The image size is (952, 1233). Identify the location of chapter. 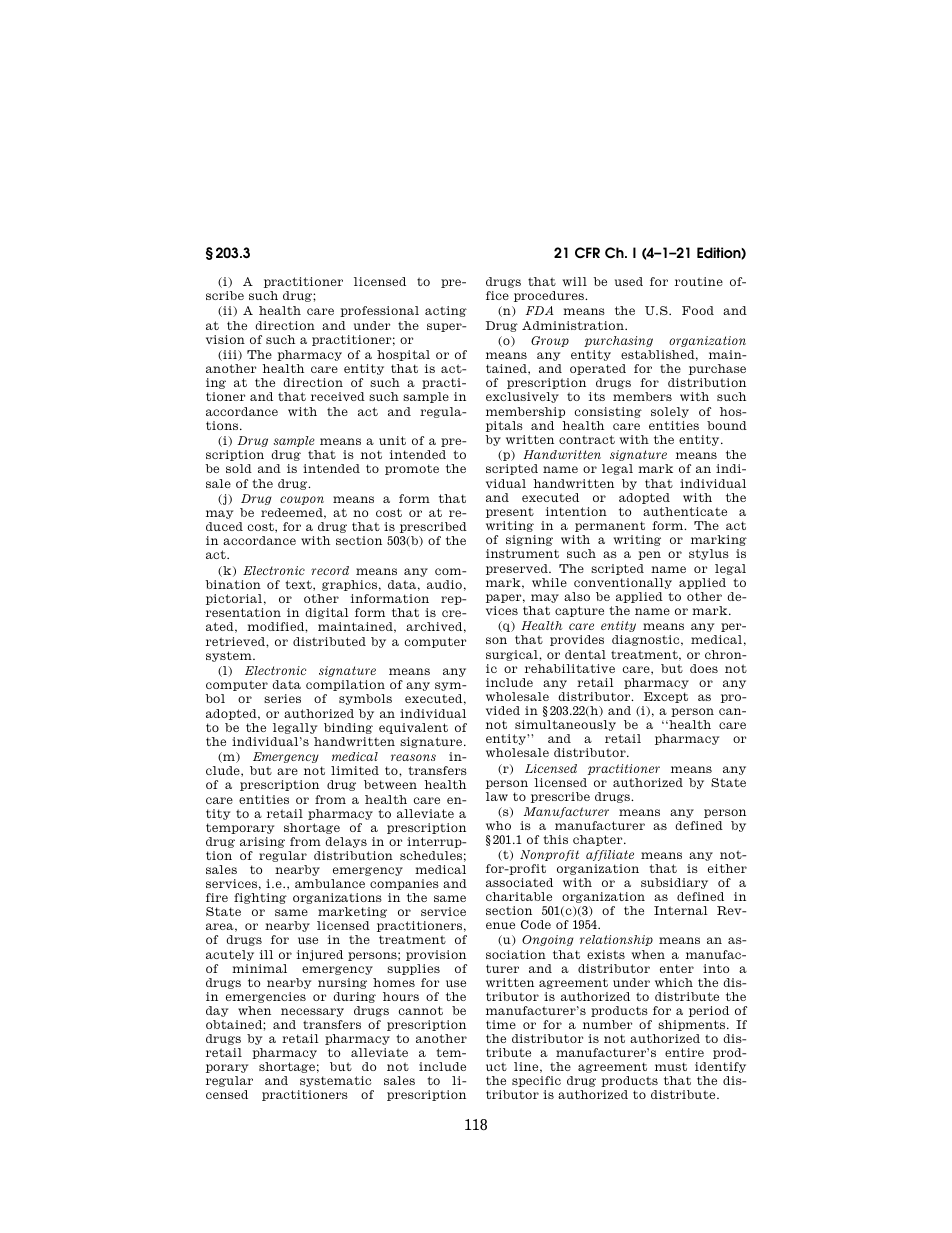
(599, 840).
